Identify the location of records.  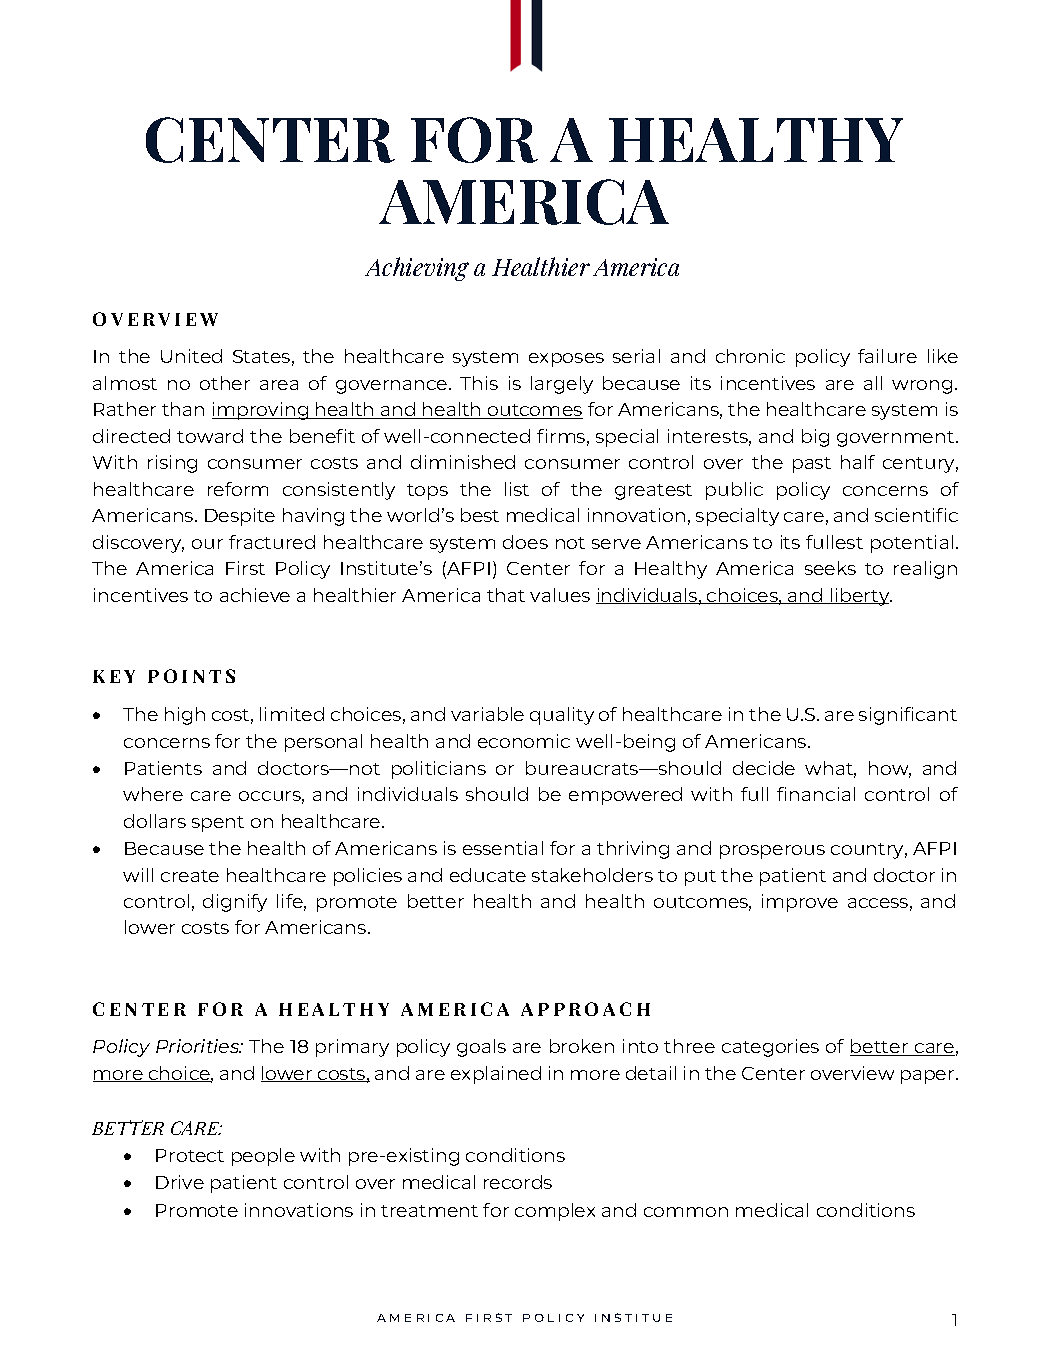
(518, 1182).
